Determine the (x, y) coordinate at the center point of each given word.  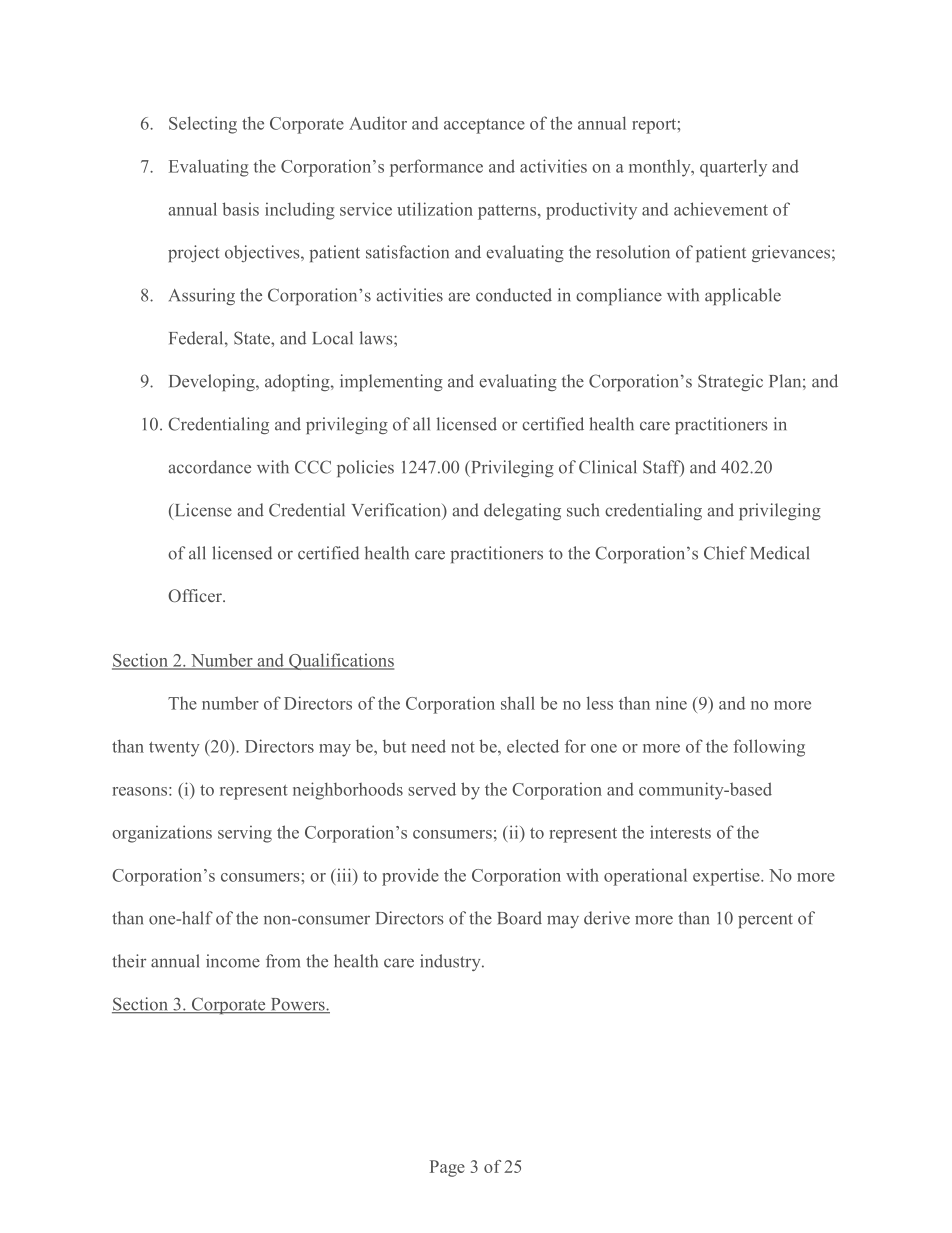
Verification (397, 510)
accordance (209, 467)
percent (765, 920)
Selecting (203, 125)
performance (436, 168)
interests (680, 832)
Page (447, 1168)
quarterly (733, 168)
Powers (297, 1005)
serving (245, 834)
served (432, 789)
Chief (725, 553)
